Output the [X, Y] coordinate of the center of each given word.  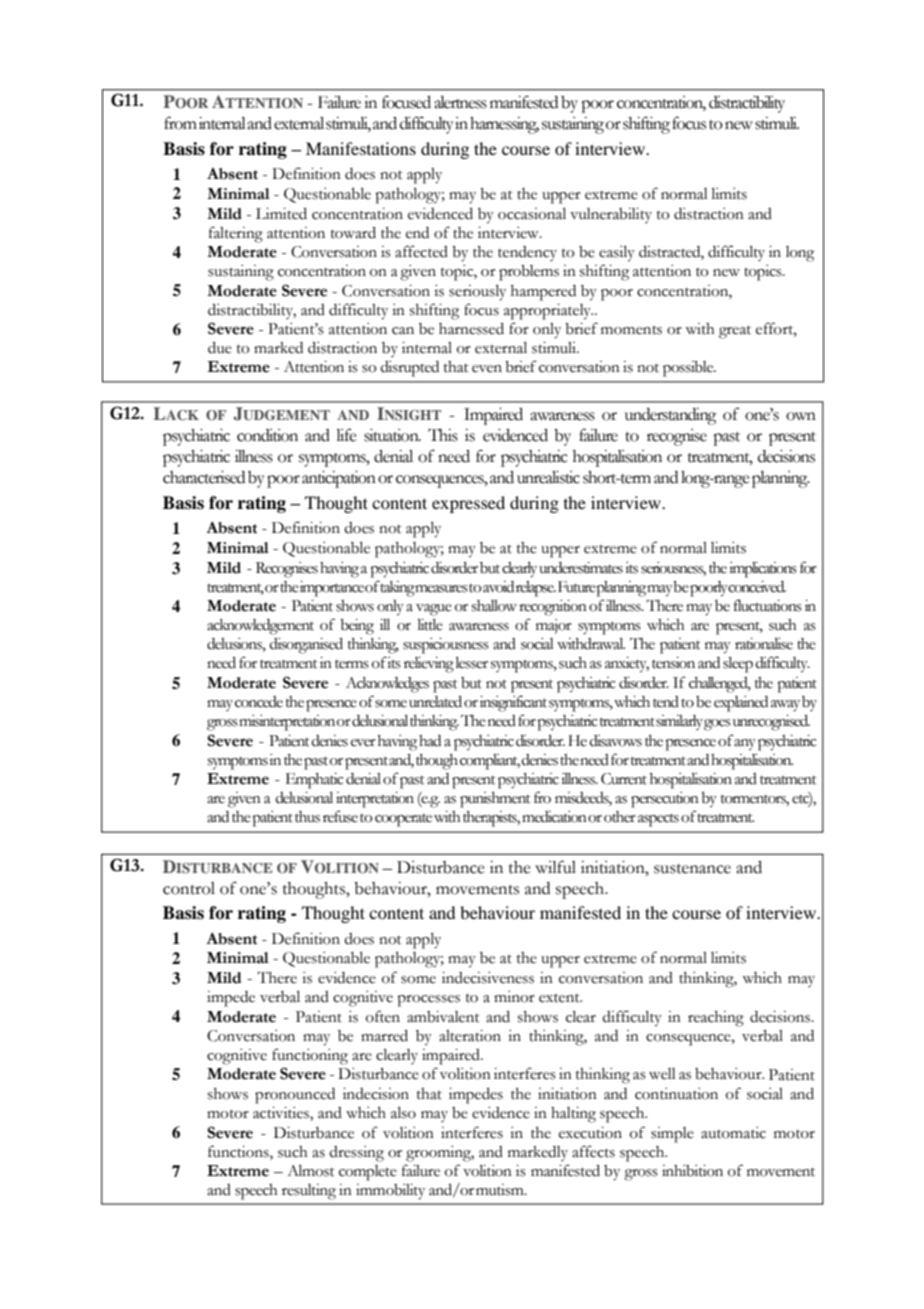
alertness [460, 102]
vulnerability [611, 215]
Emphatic [314, 781]
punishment [495, 800]
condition [267, 435]
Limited [281, 214]
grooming [440, 1154]
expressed [468, 504]
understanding [671, 416]
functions [239, 1151]
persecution [665, 800]
